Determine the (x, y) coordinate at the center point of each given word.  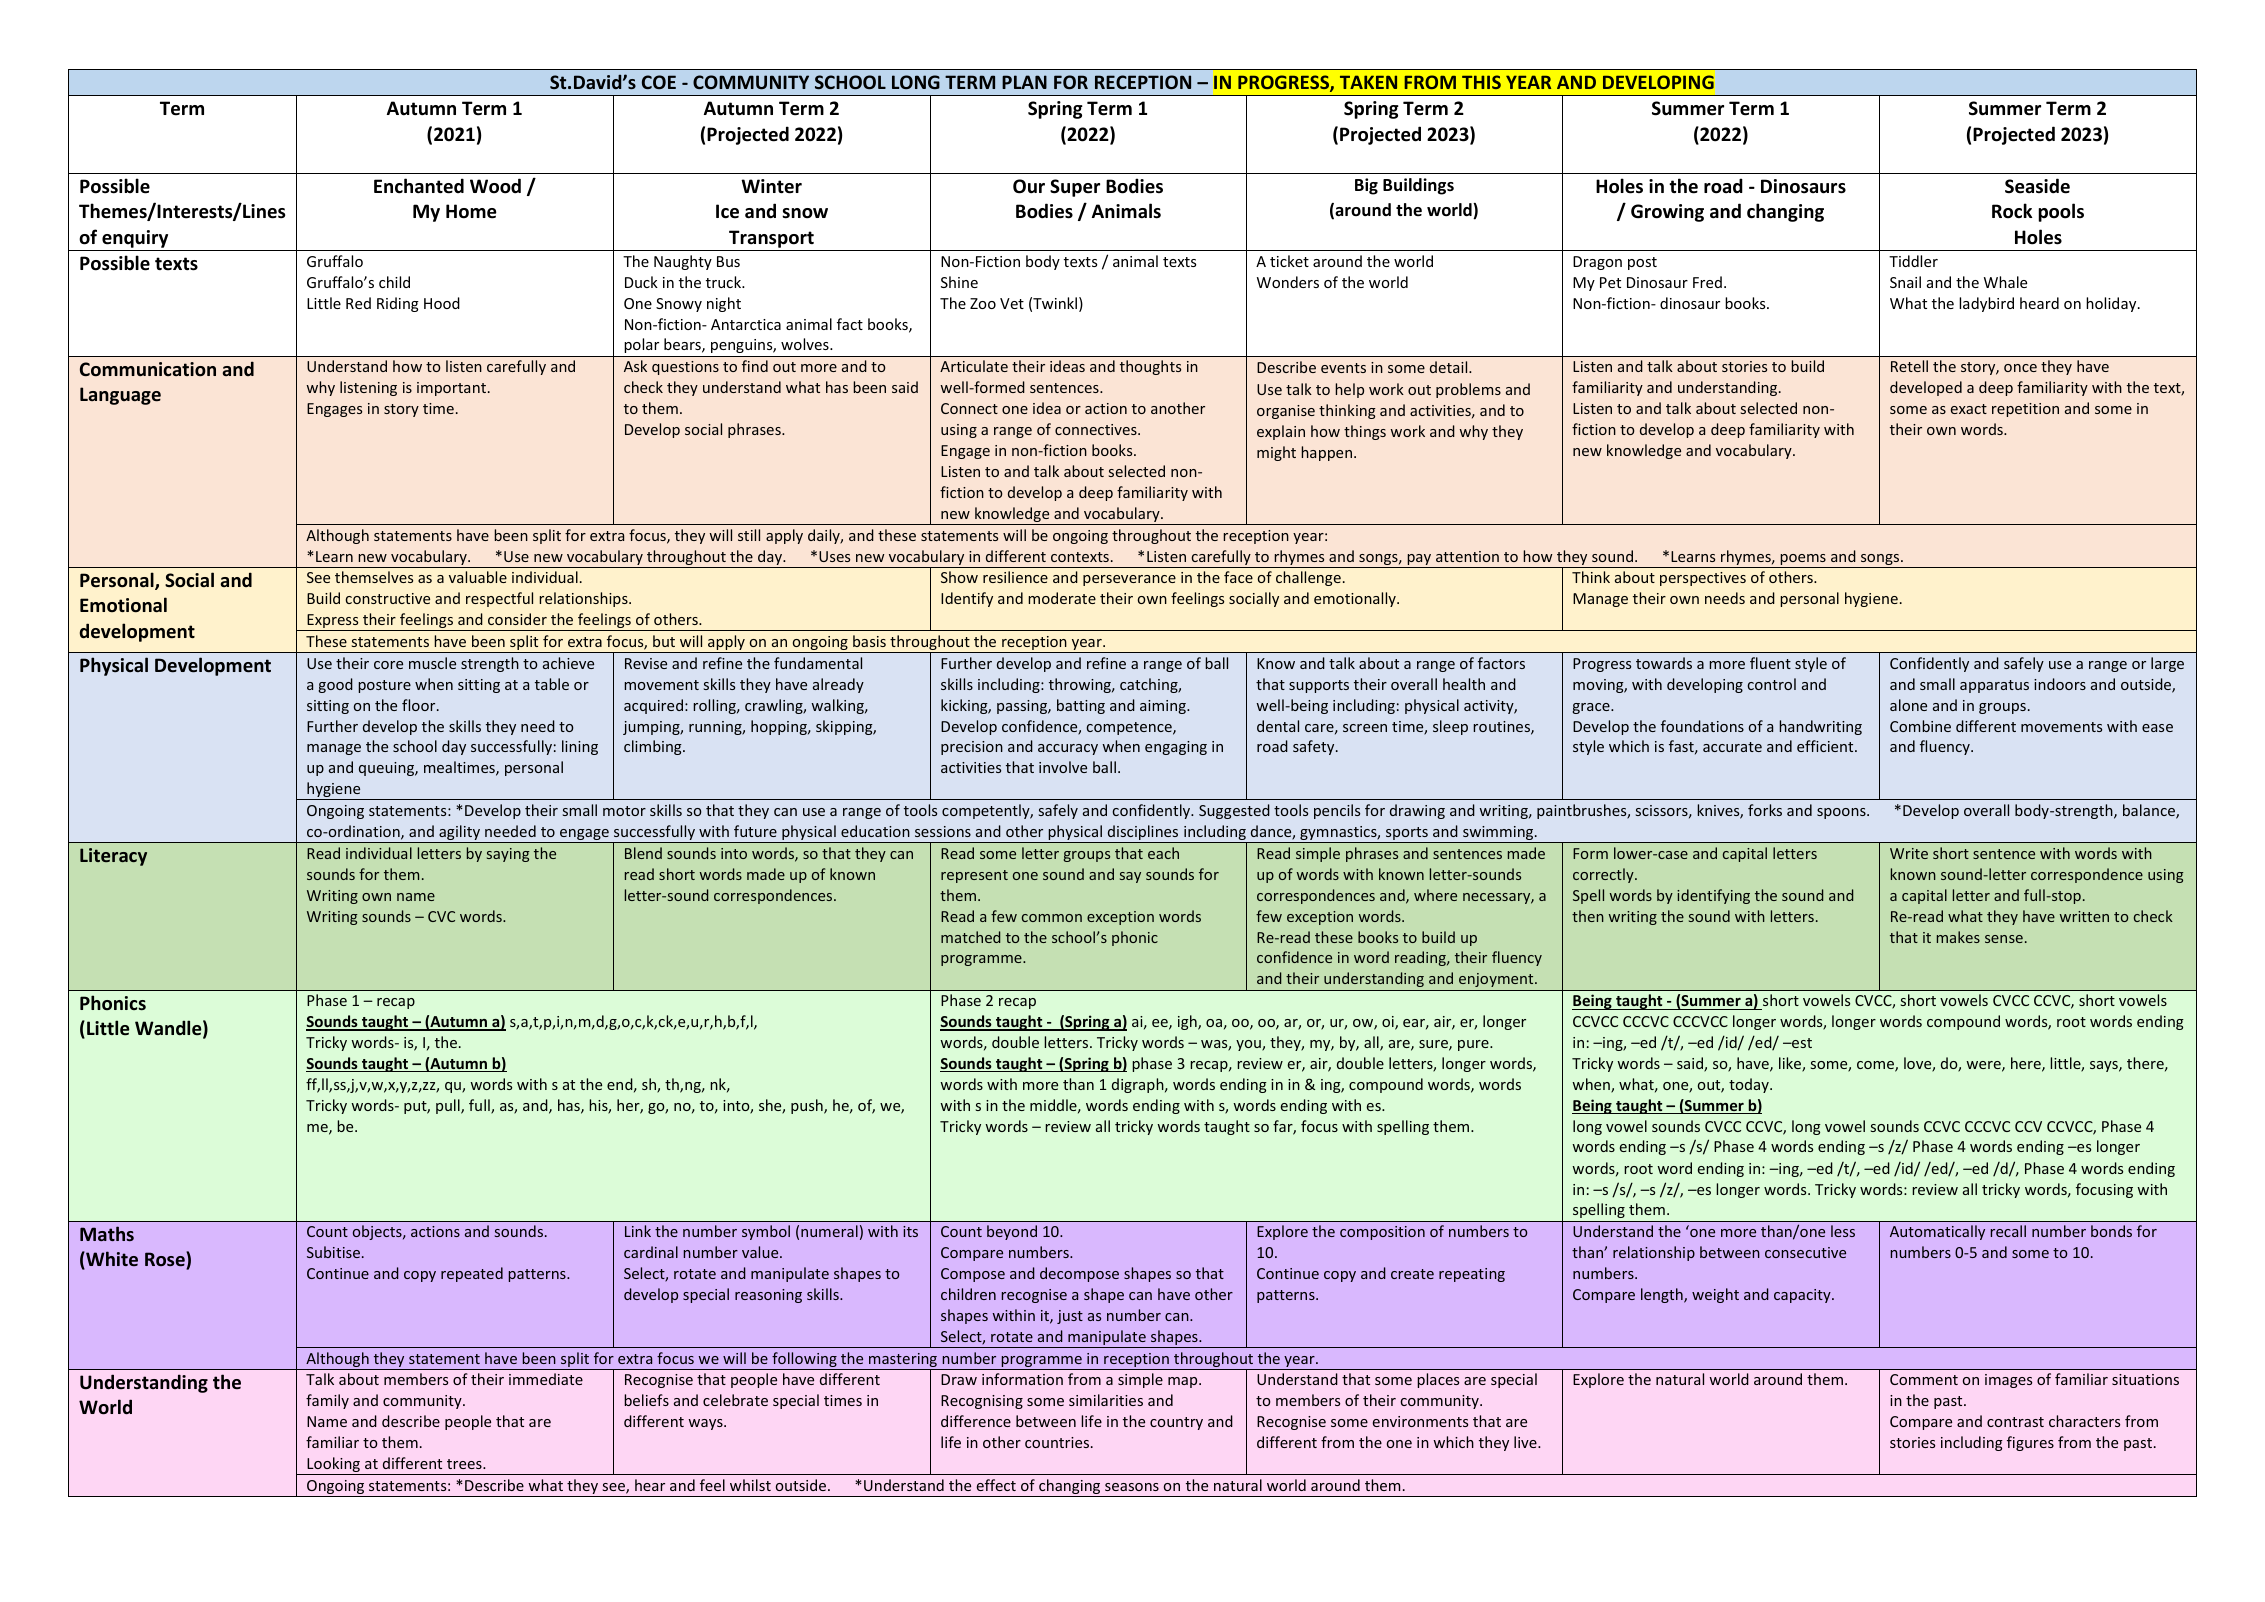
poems (1803, 561)
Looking (334, 1466)
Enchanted (419, 186)
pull (449, 1106)
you (1249, 1045)
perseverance (1129, 580)
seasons (1132, 1487)
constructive (387, 598)
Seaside (2037, 186)
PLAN (1024, 82)
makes (1958, 937)
